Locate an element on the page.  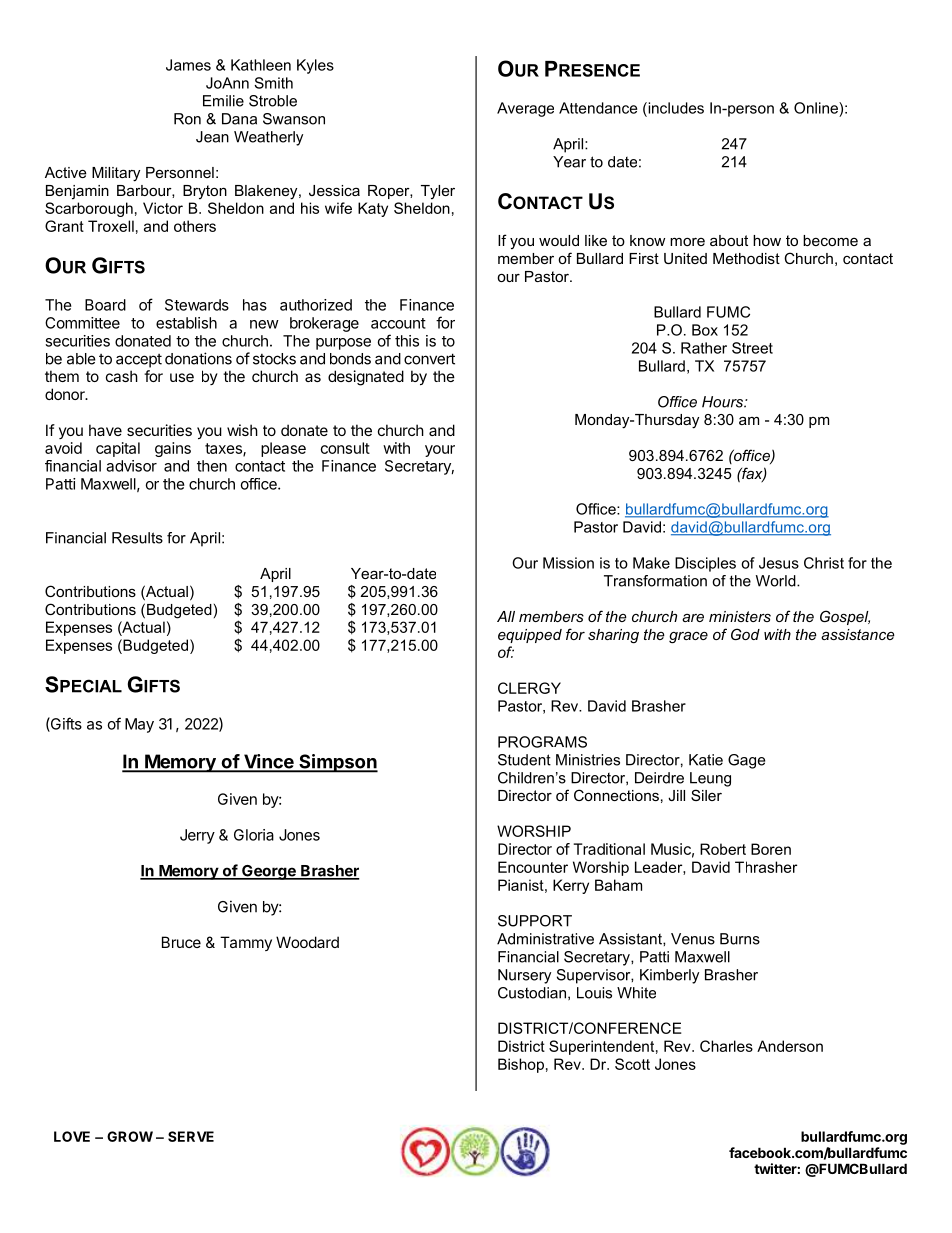
CLERGY is located at coordinates (529, 688).
